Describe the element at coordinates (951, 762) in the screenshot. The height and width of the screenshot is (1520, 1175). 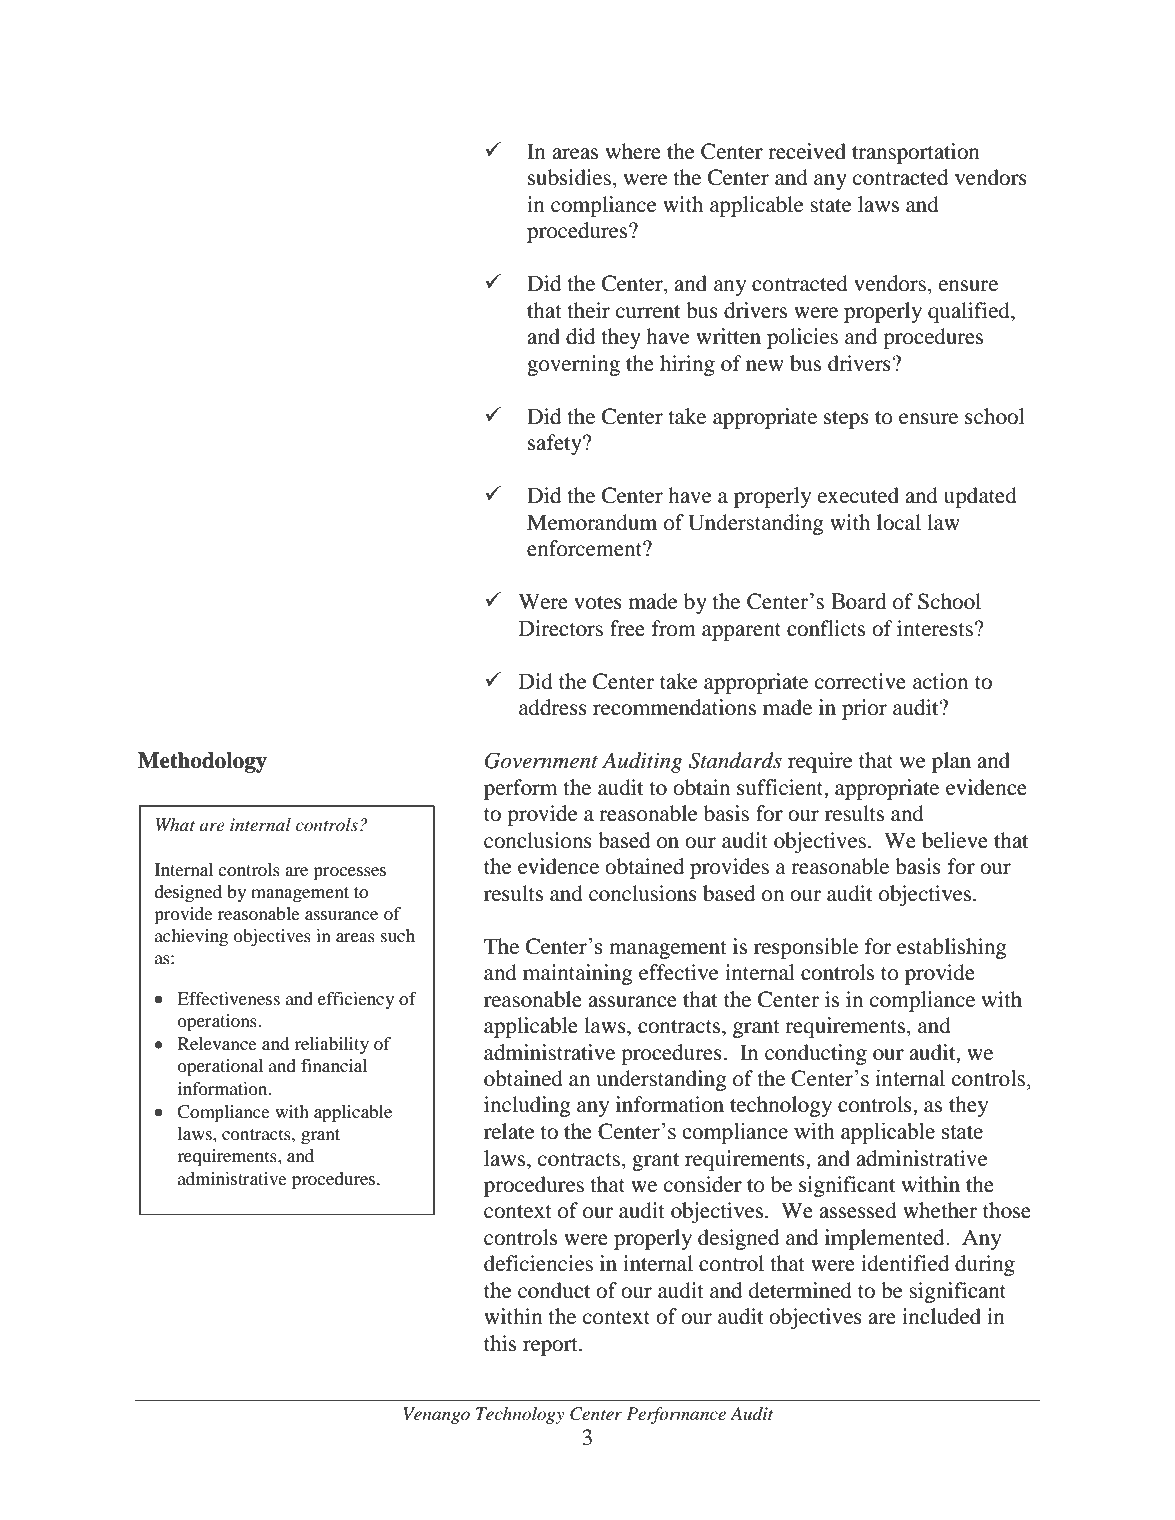
I see `plan` at that location.
